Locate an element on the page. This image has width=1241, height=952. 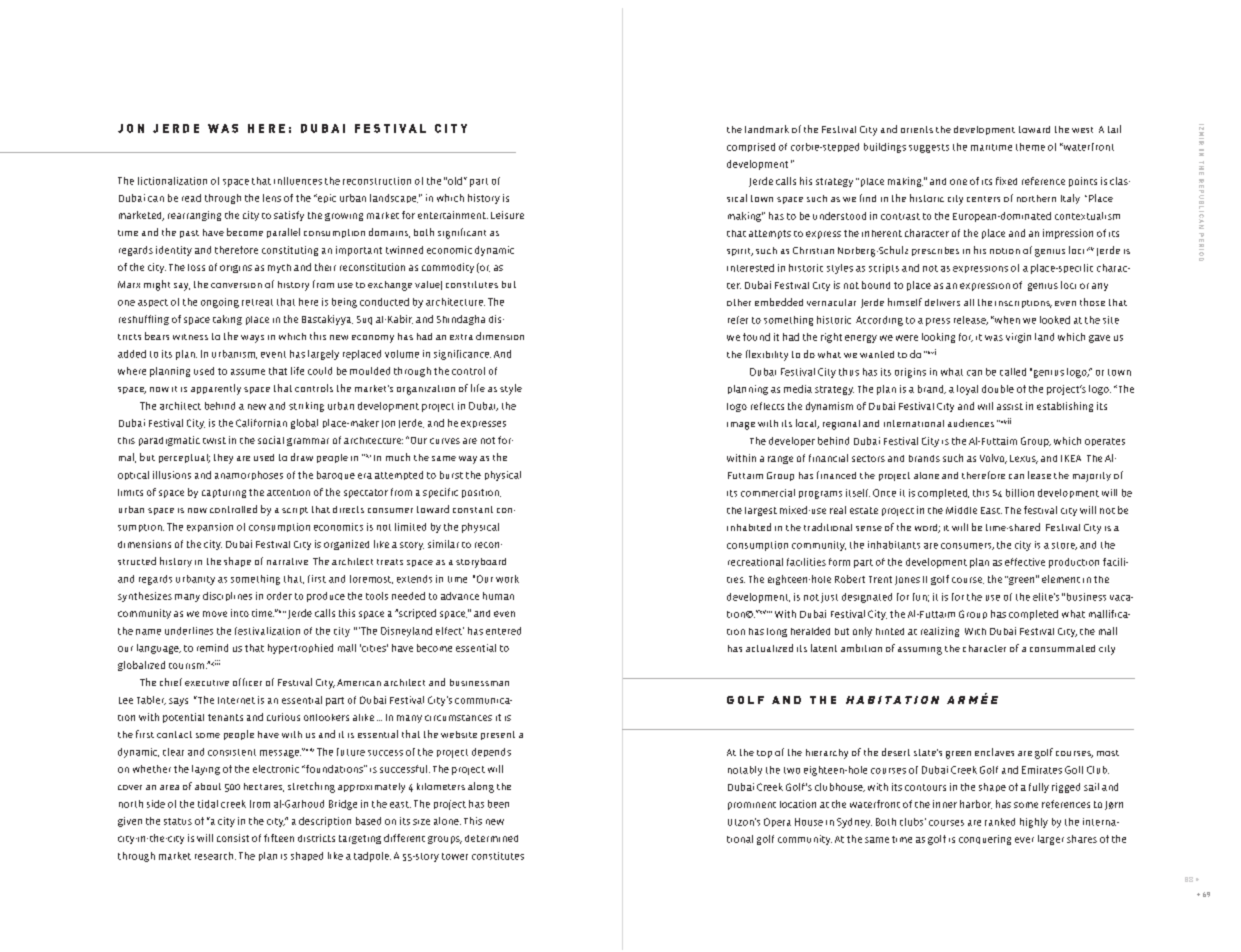
taking is located at coordinates (227, 320).
